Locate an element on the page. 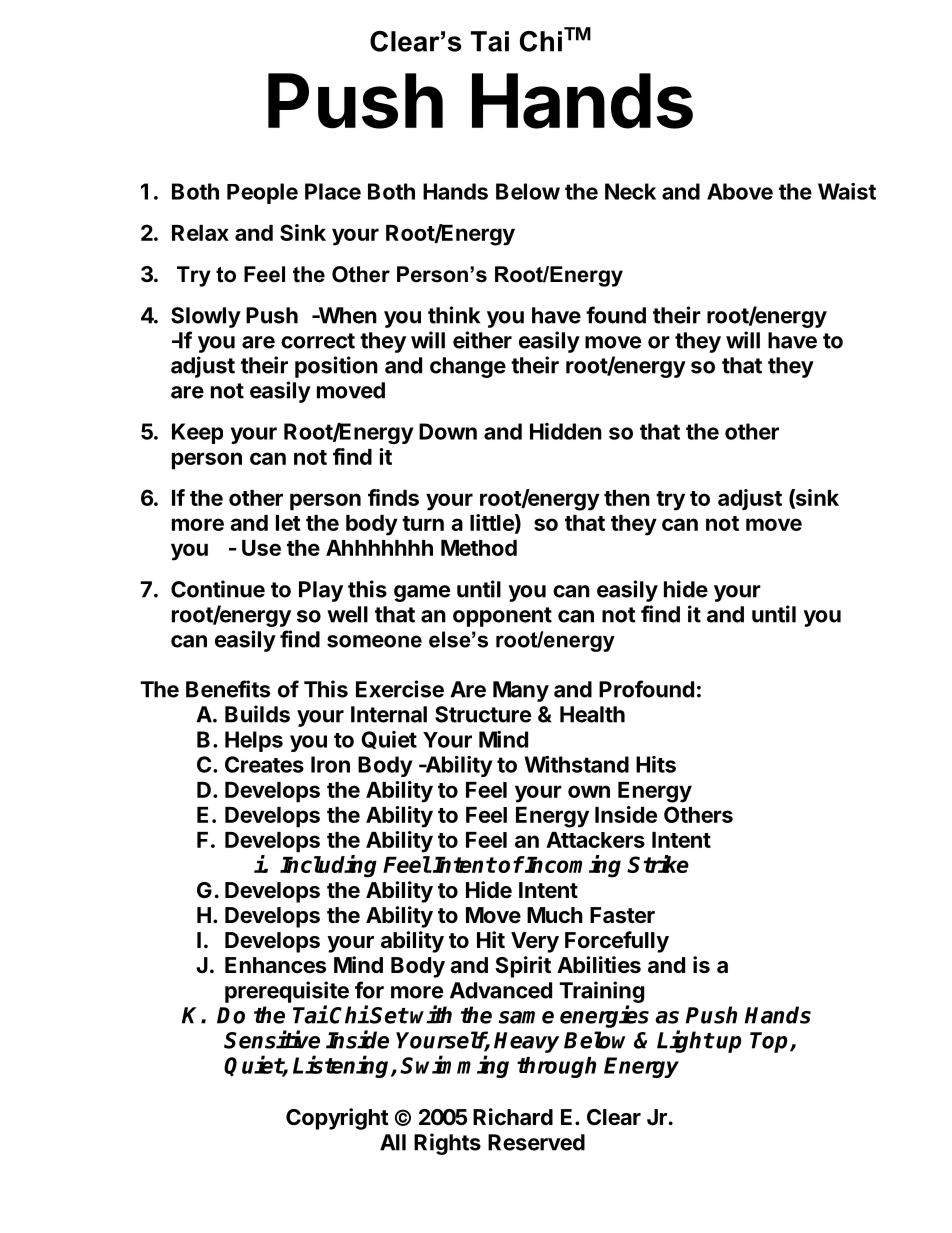  Creates is located at coordinates (264, 764).
